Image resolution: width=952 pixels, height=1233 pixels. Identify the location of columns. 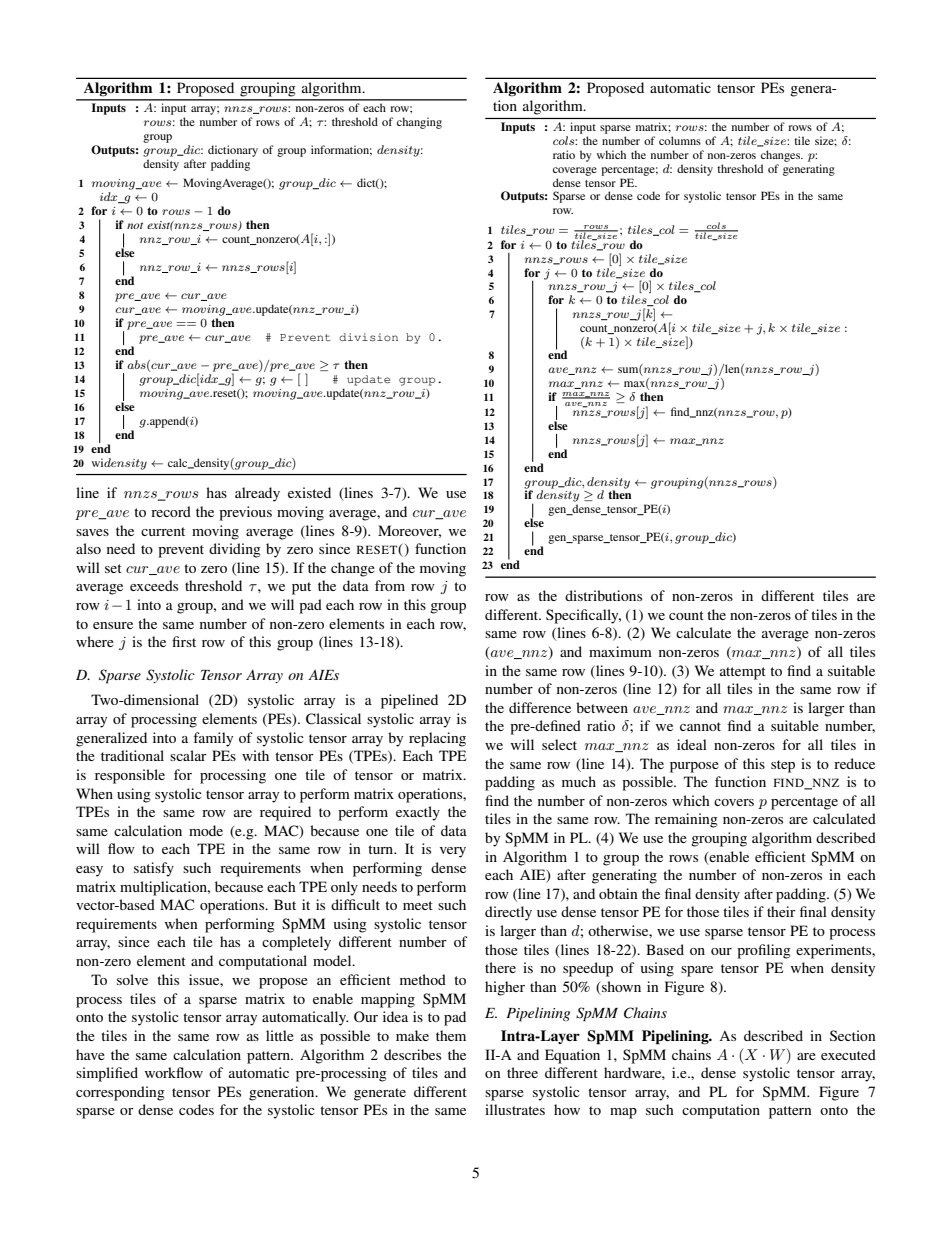
(680, 140).
